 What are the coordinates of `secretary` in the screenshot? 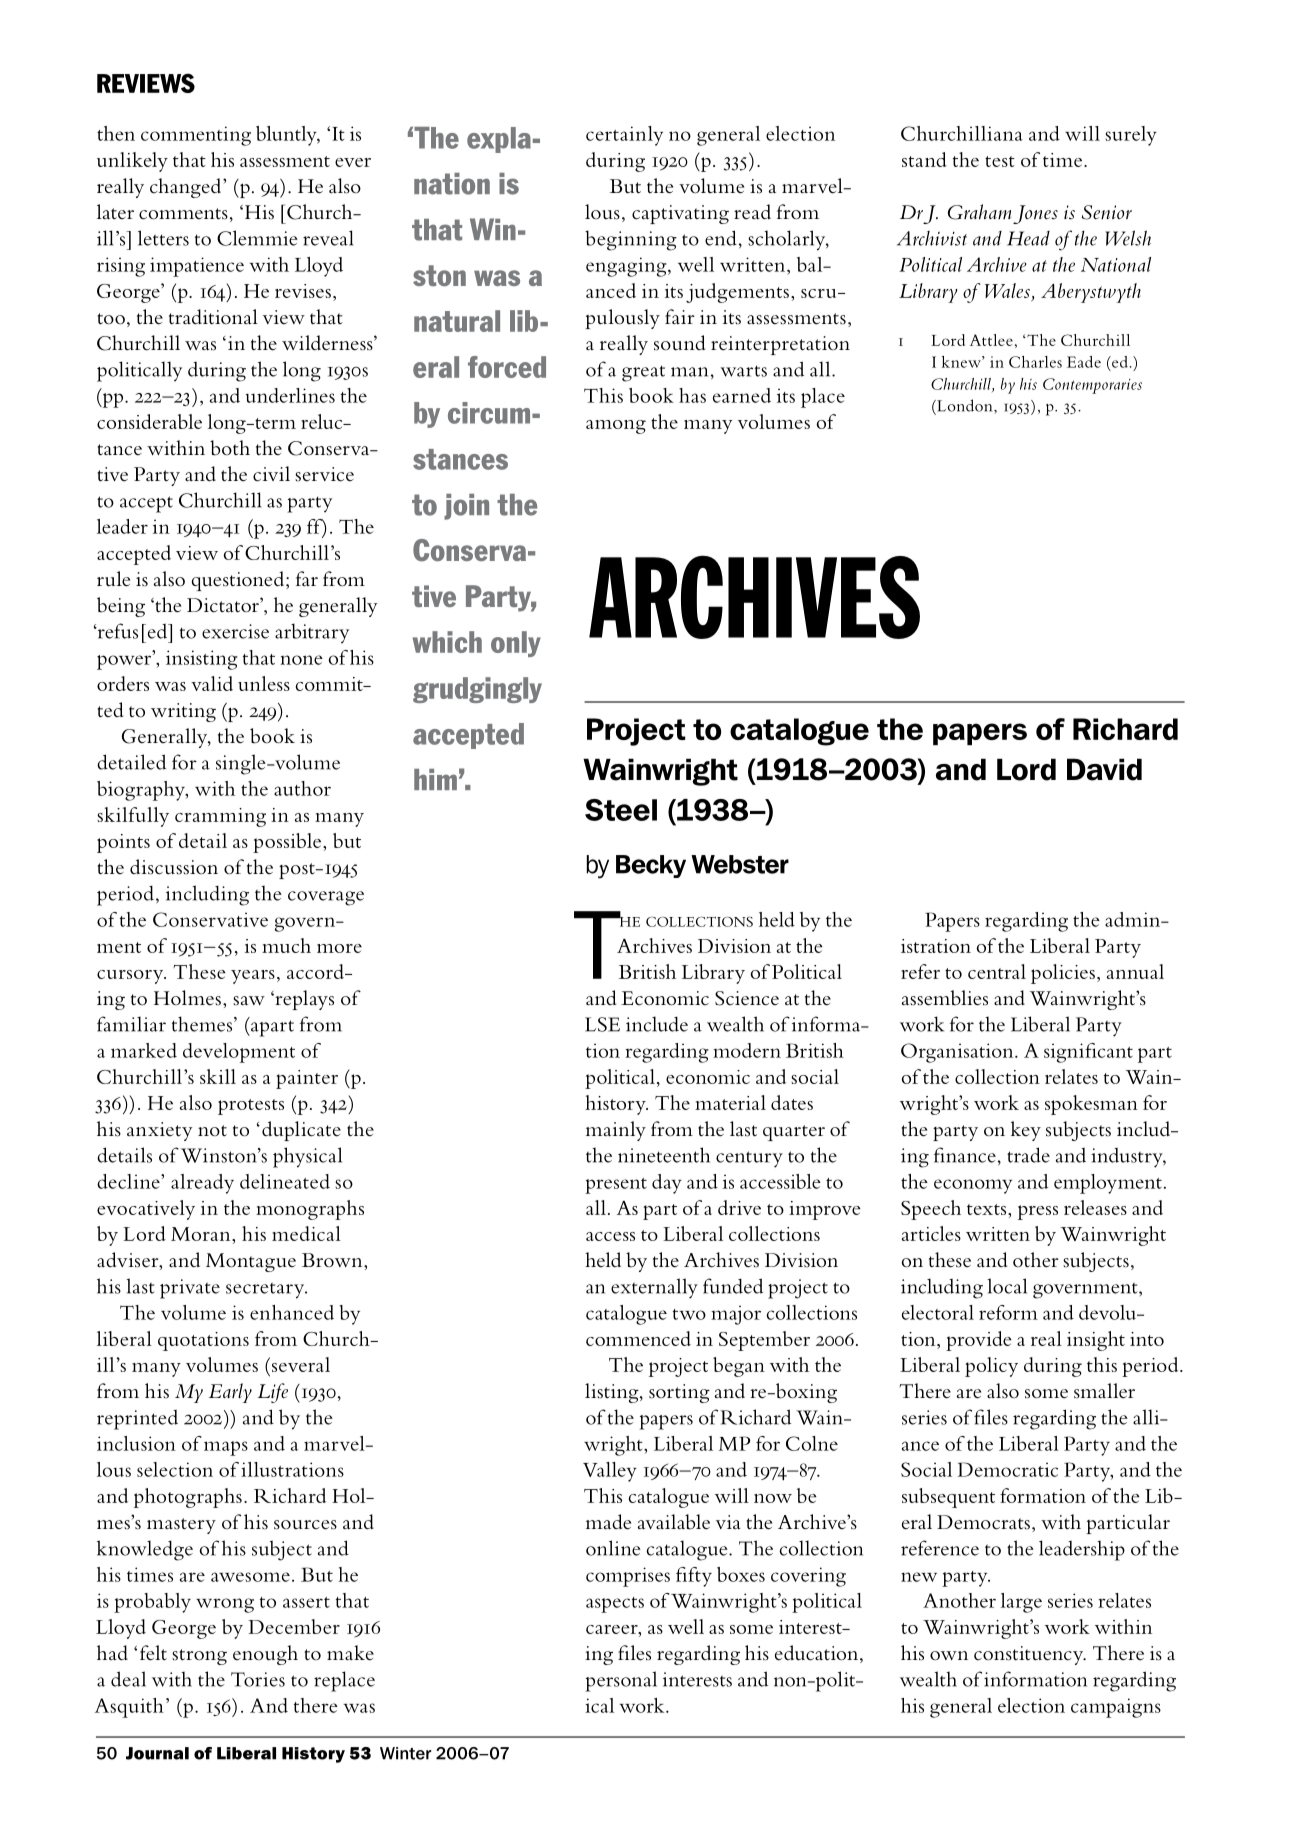 It's located at (266, 1290).
